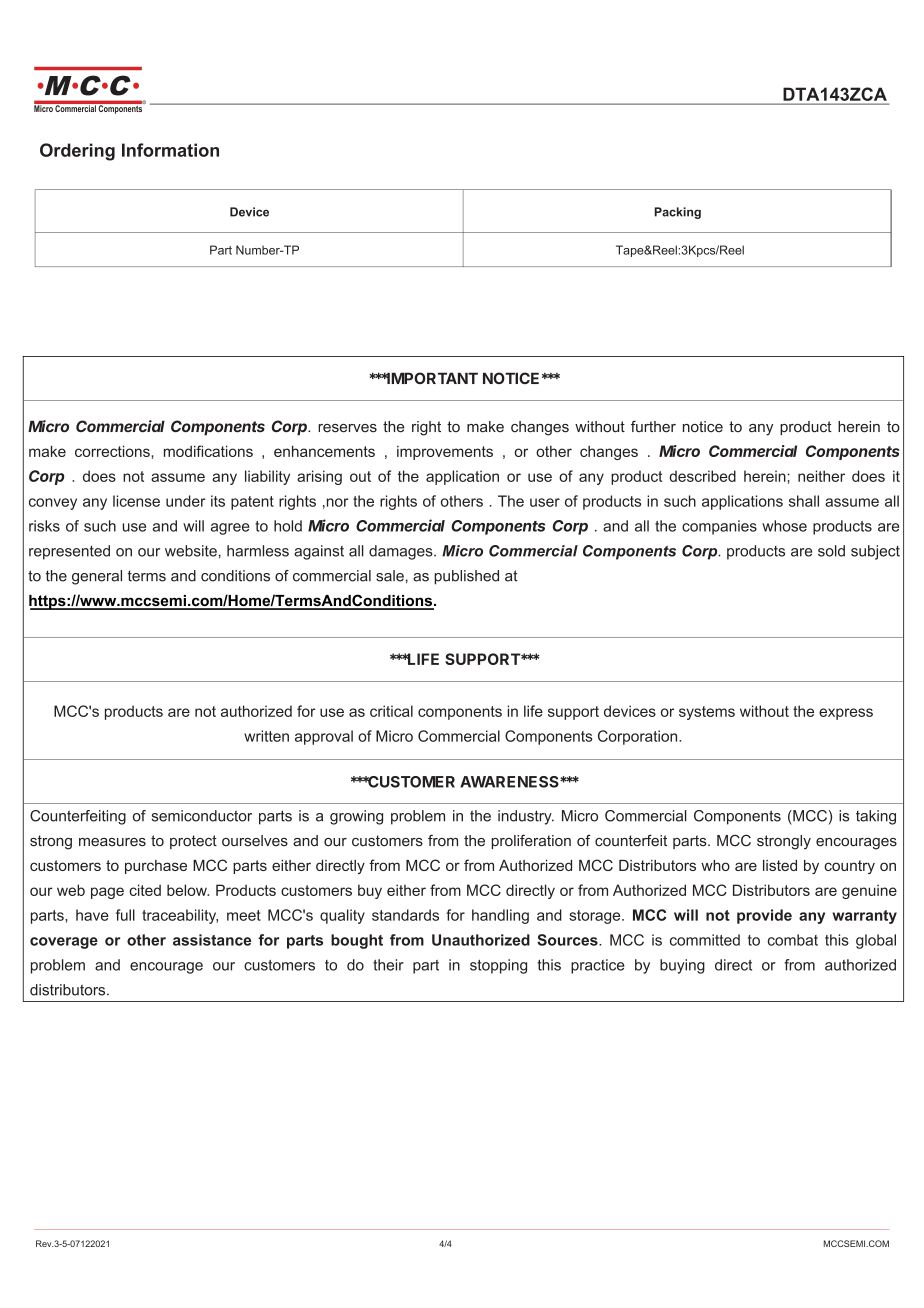 This screenshot has height=1308, width=924. Describe the element at coordinates (170, 150) in the screenshot. I see `Information` at that location.
